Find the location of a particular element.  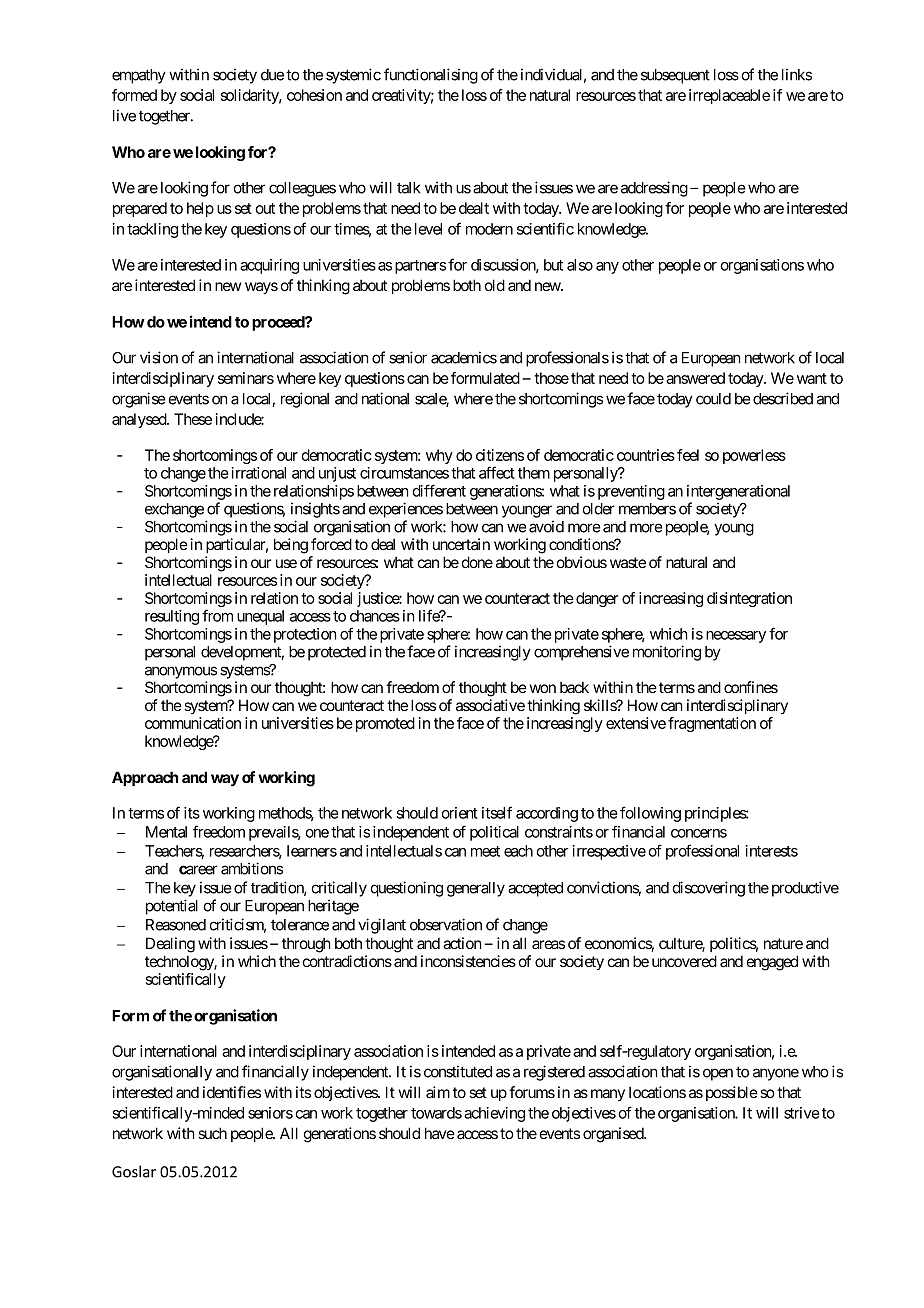

discovering is located at coordinates (709, 889).
